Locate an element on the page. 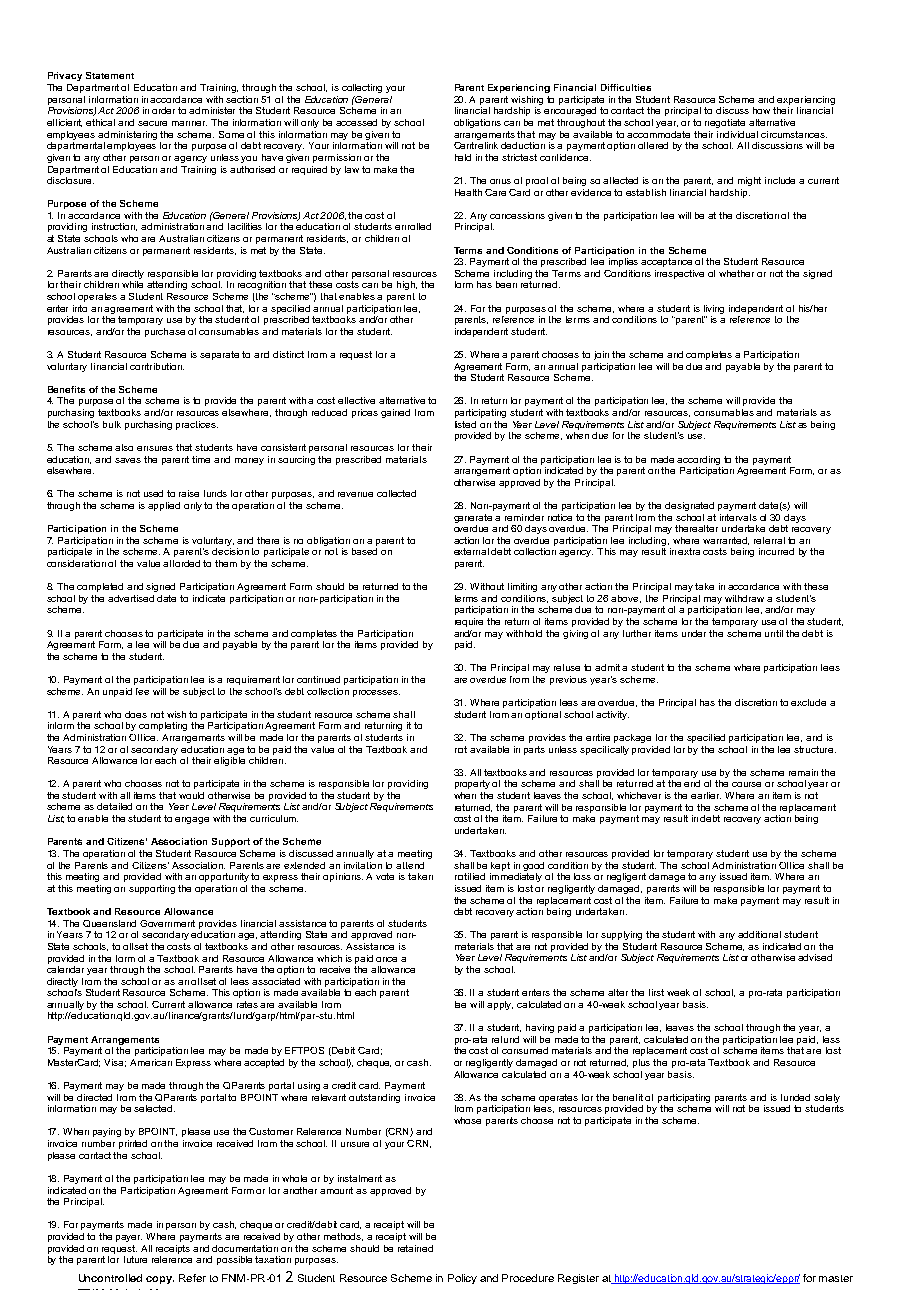 The image size is (924, 1308). apply is located at coordinates (500, 1005).
